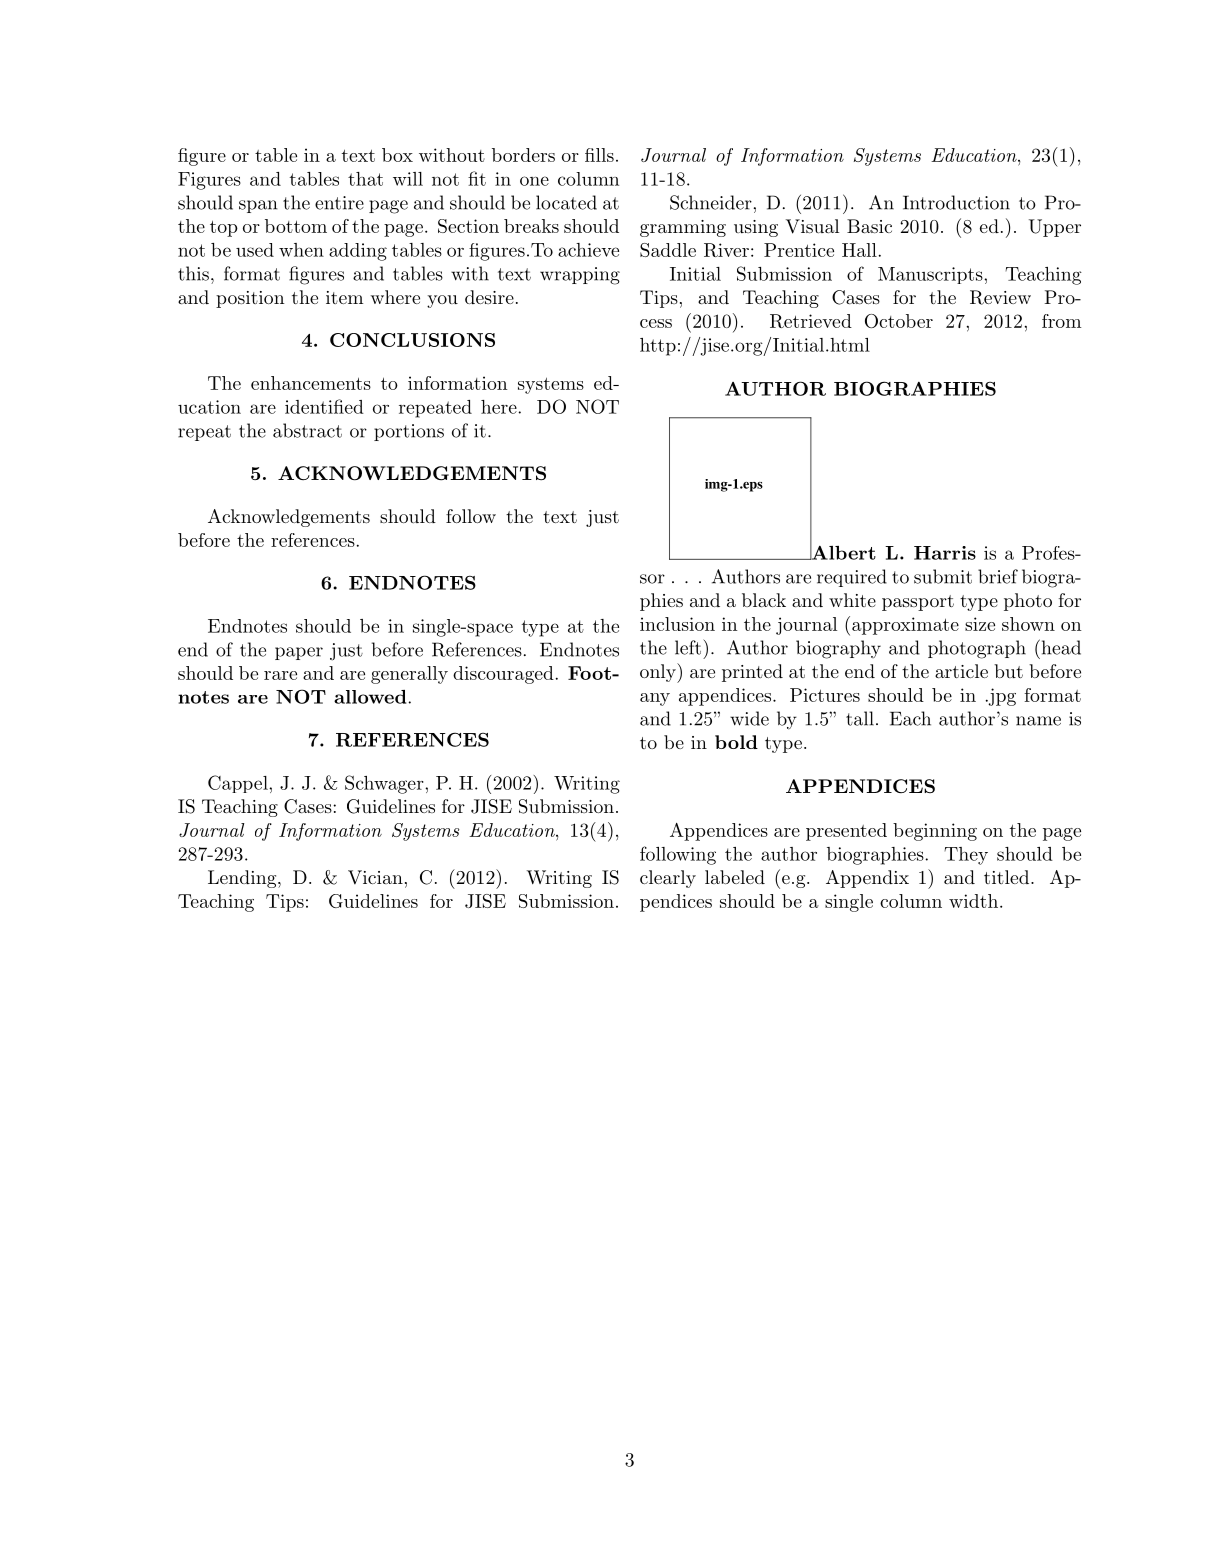  I want to click on October, so click(899, 321).
